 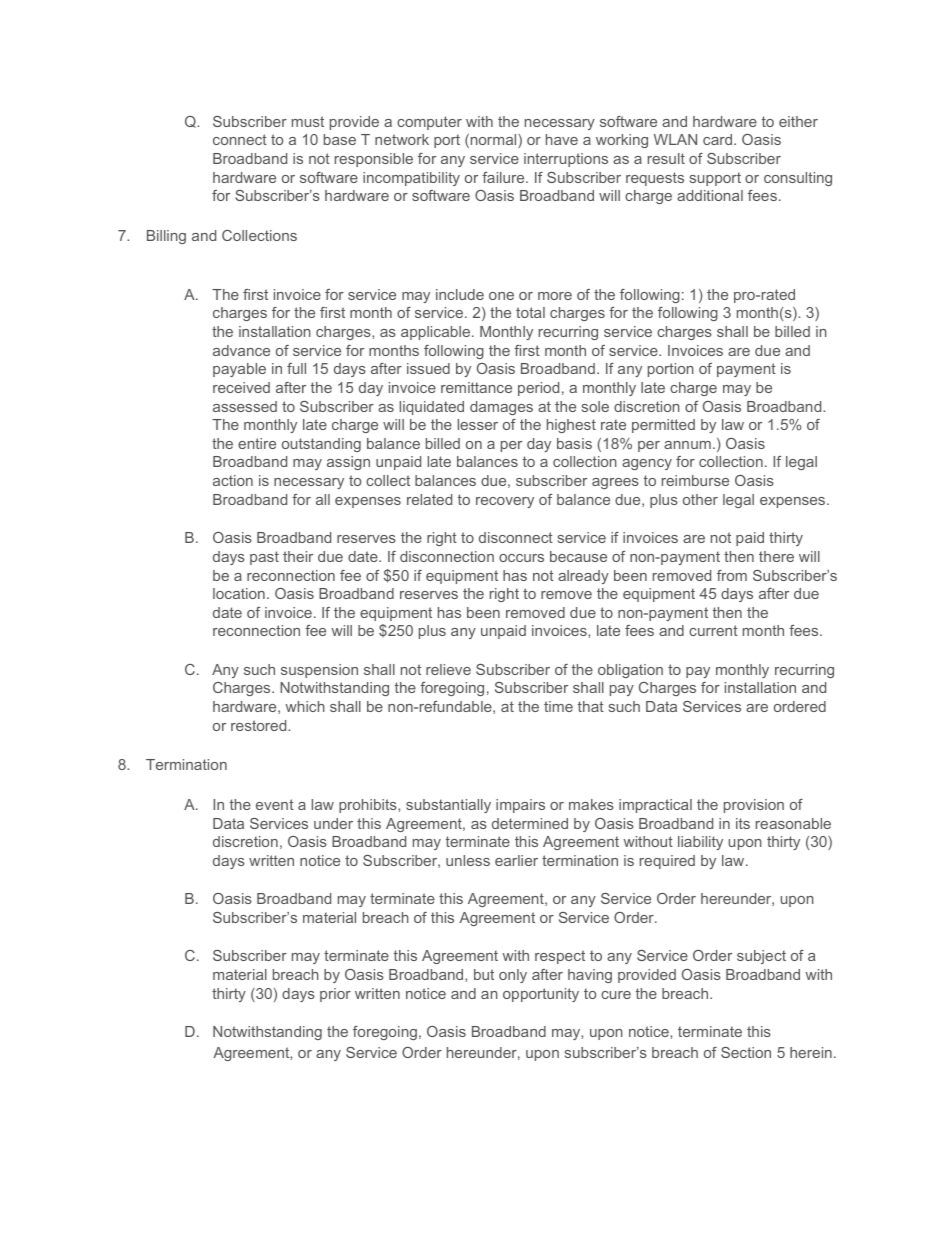 What do you see at coordinates (468, 860) in the image?
I see `unless` at bounding box center [468, 860].
